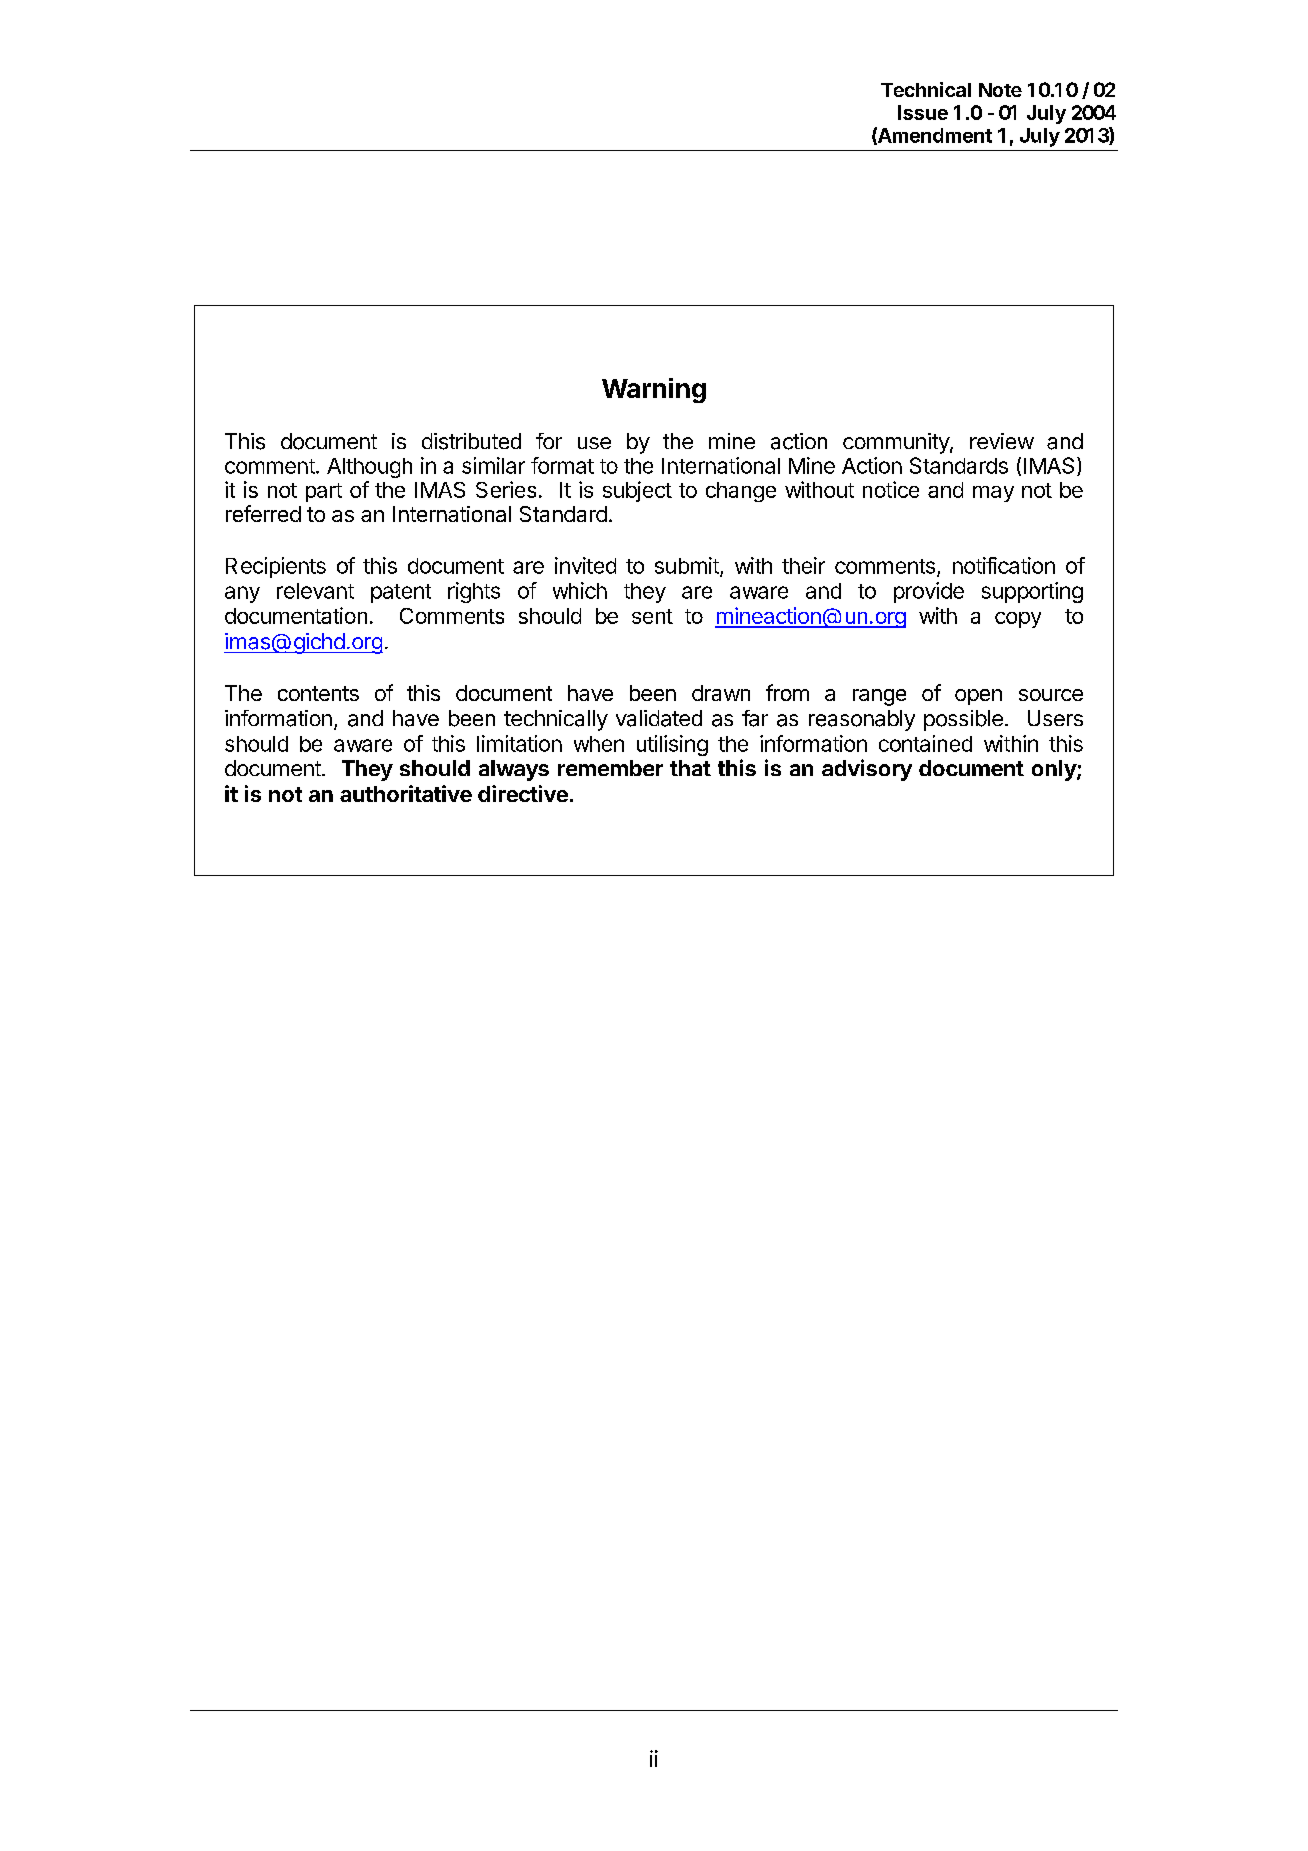  I want to click on Issue, so click(923, 112).
